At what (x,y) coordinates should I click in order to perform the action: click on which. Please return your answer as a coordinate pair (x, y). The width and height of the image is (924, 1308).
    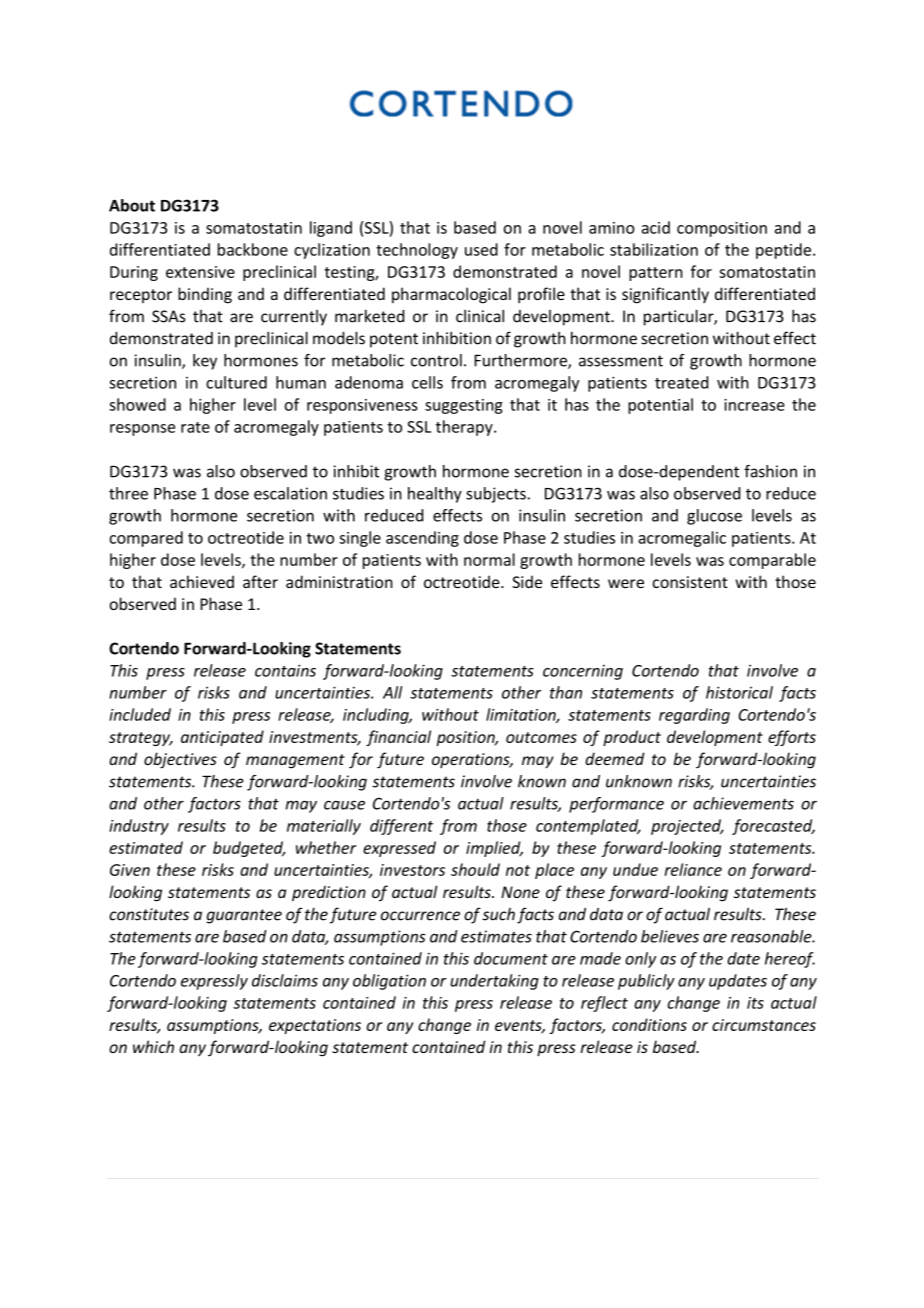
    Looking at the image, I should click on (153, 1046).
